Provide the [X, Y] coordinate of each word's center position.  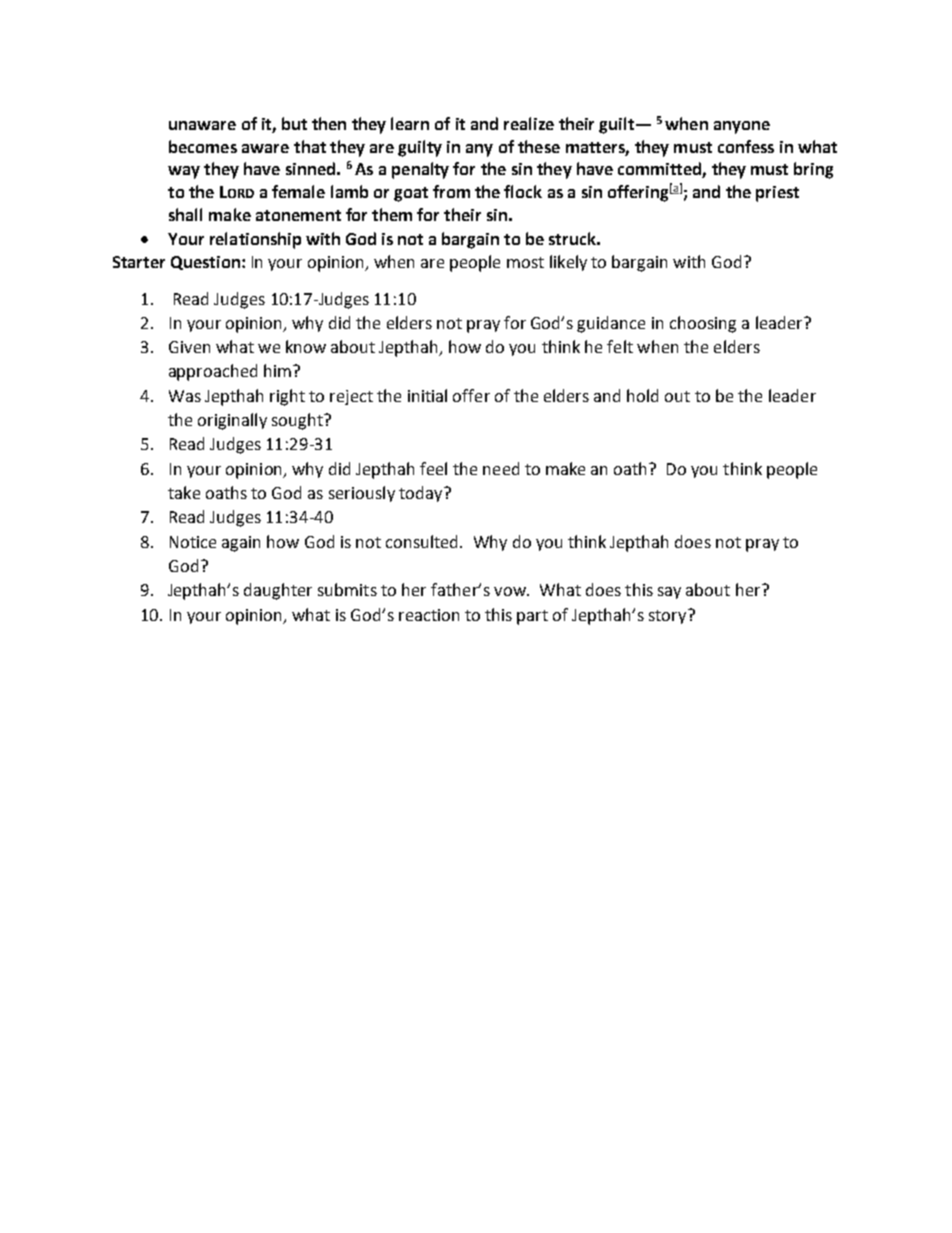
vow [511, 591]
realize [529, 123]
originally [232, 421]
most [525, 262]
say [669, 593]
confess [746, 146]
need [501, 468]
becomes [203, 146]
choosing [703, 324]
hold [642, 395]
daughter [278, 591]
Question [205, 263]
